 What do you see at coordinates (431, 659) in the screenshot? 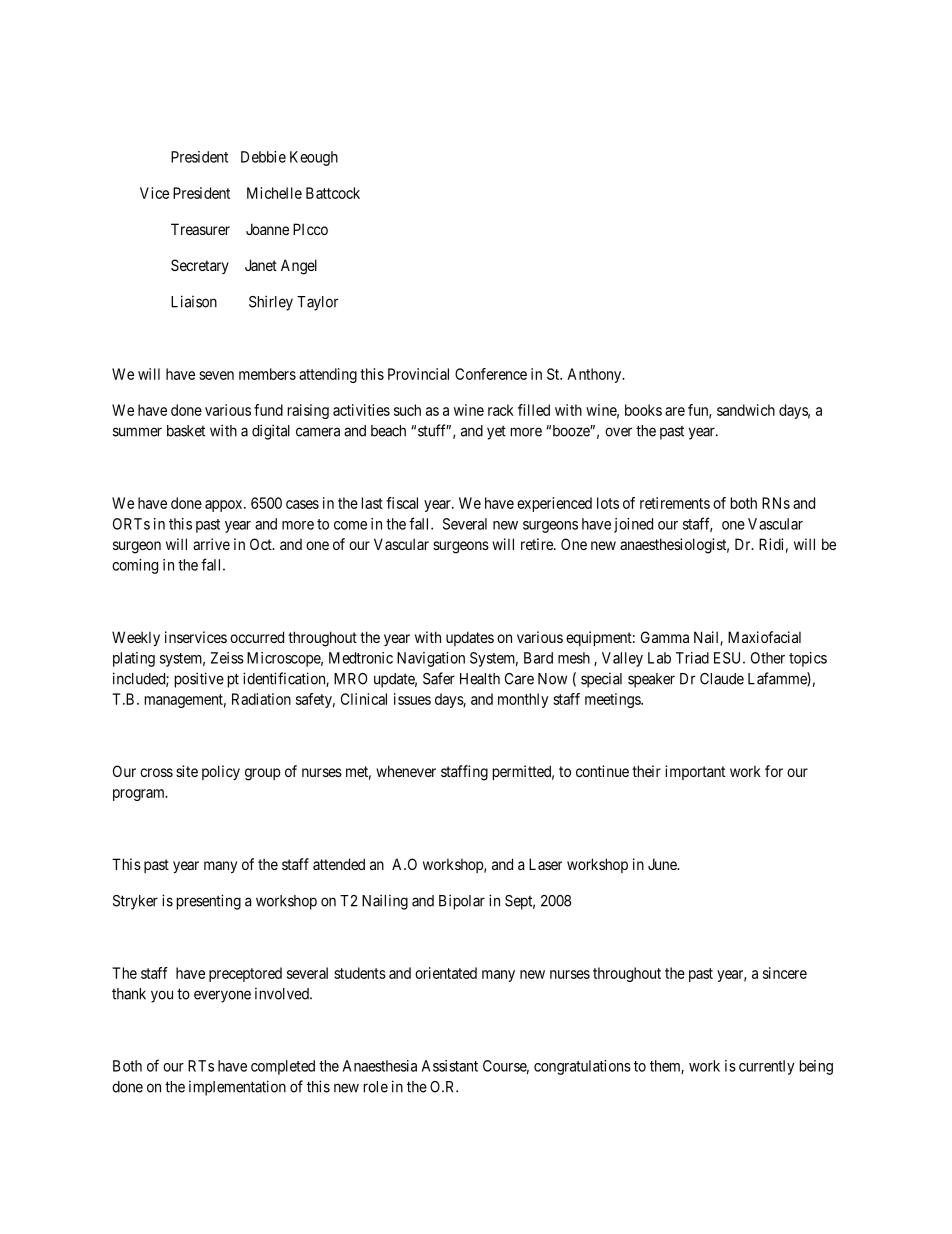
I see `Navigation` at bounding box center [431, 659].
